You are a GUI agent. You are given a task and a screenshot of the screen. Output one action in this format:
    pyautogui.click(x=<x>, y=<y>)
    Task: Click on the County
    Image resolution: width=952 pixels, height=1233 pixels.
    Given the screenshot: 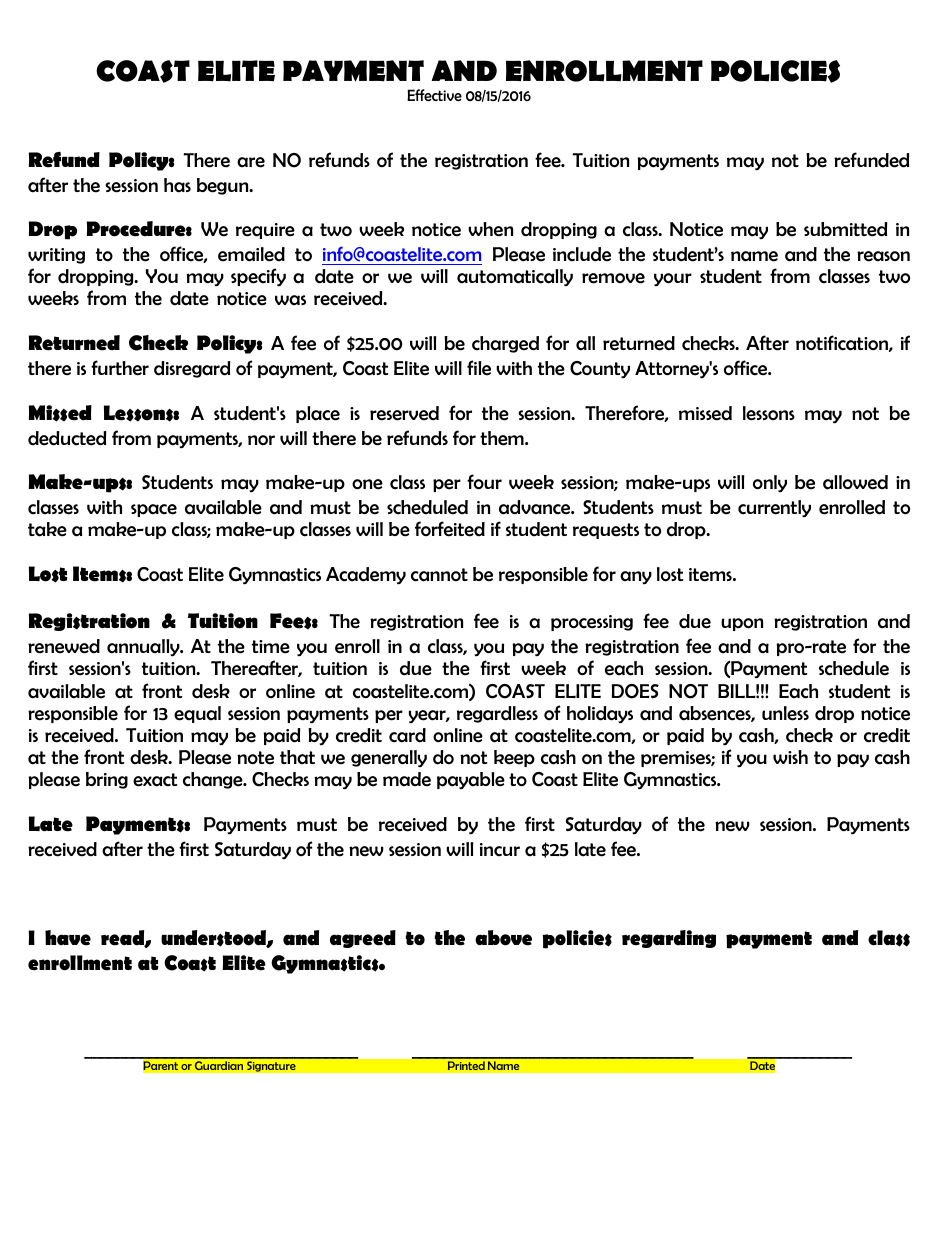 What is the action you would take?
    pyautogui.click(x=600, y=370)
